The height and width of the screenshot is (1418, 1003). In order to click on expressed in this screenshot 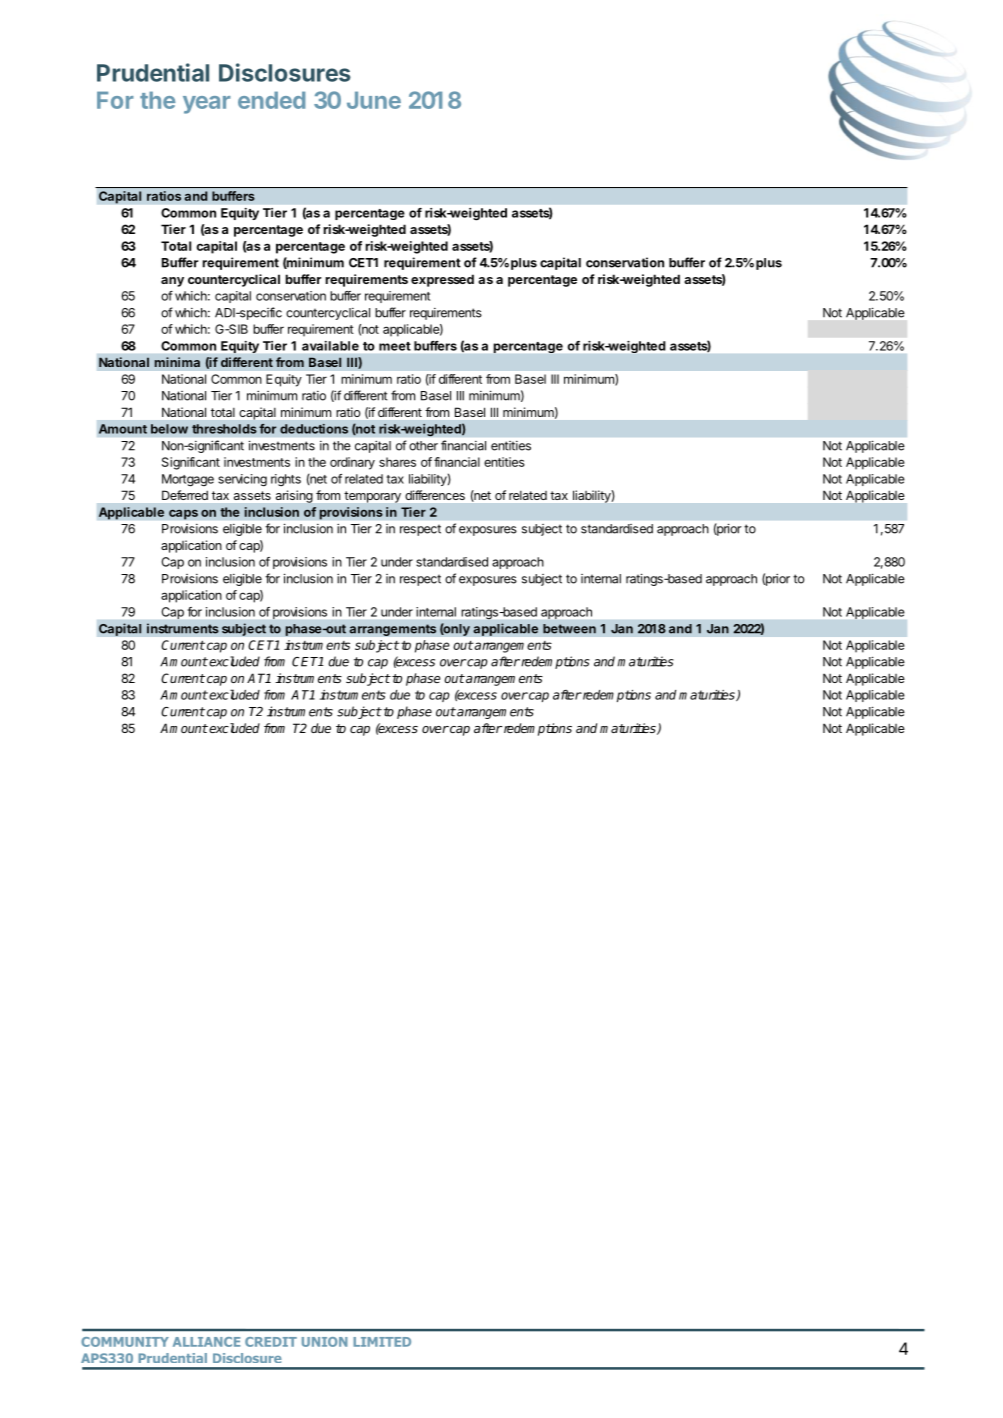, I will do `click(442, 280)`.
